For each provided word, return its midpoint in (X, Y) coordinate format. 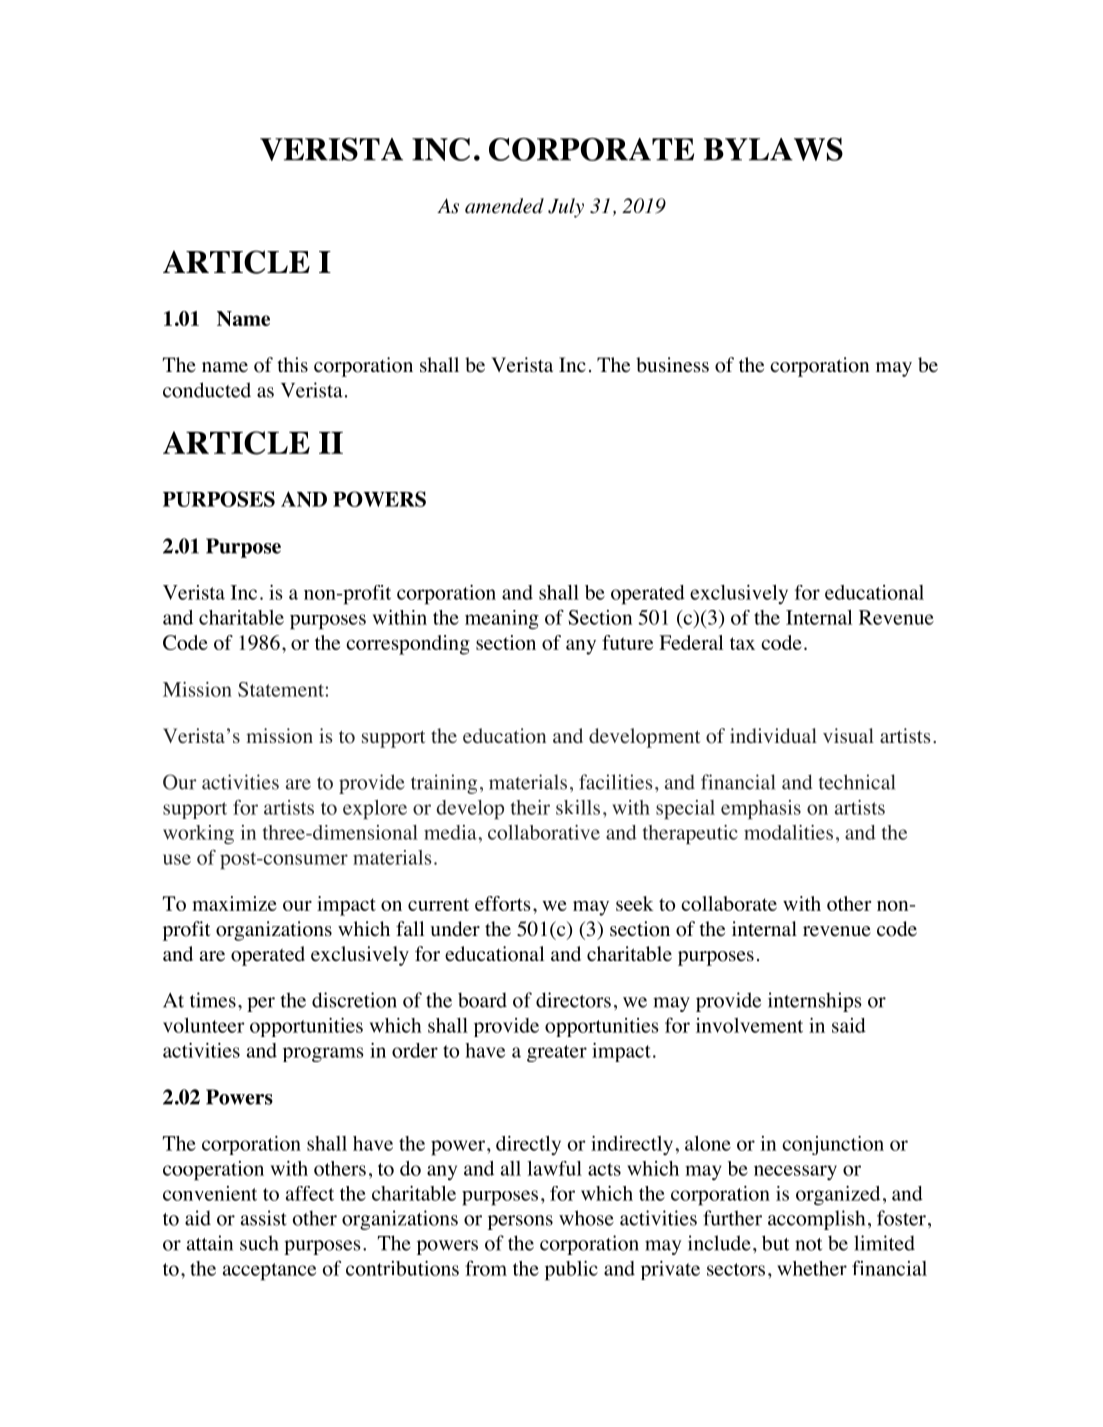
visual (848, 735)
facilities (616, 782)
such (259, 1243)
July (566, 208)
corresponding (408, 645)
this (292, 364)
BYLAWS (773, 149)
